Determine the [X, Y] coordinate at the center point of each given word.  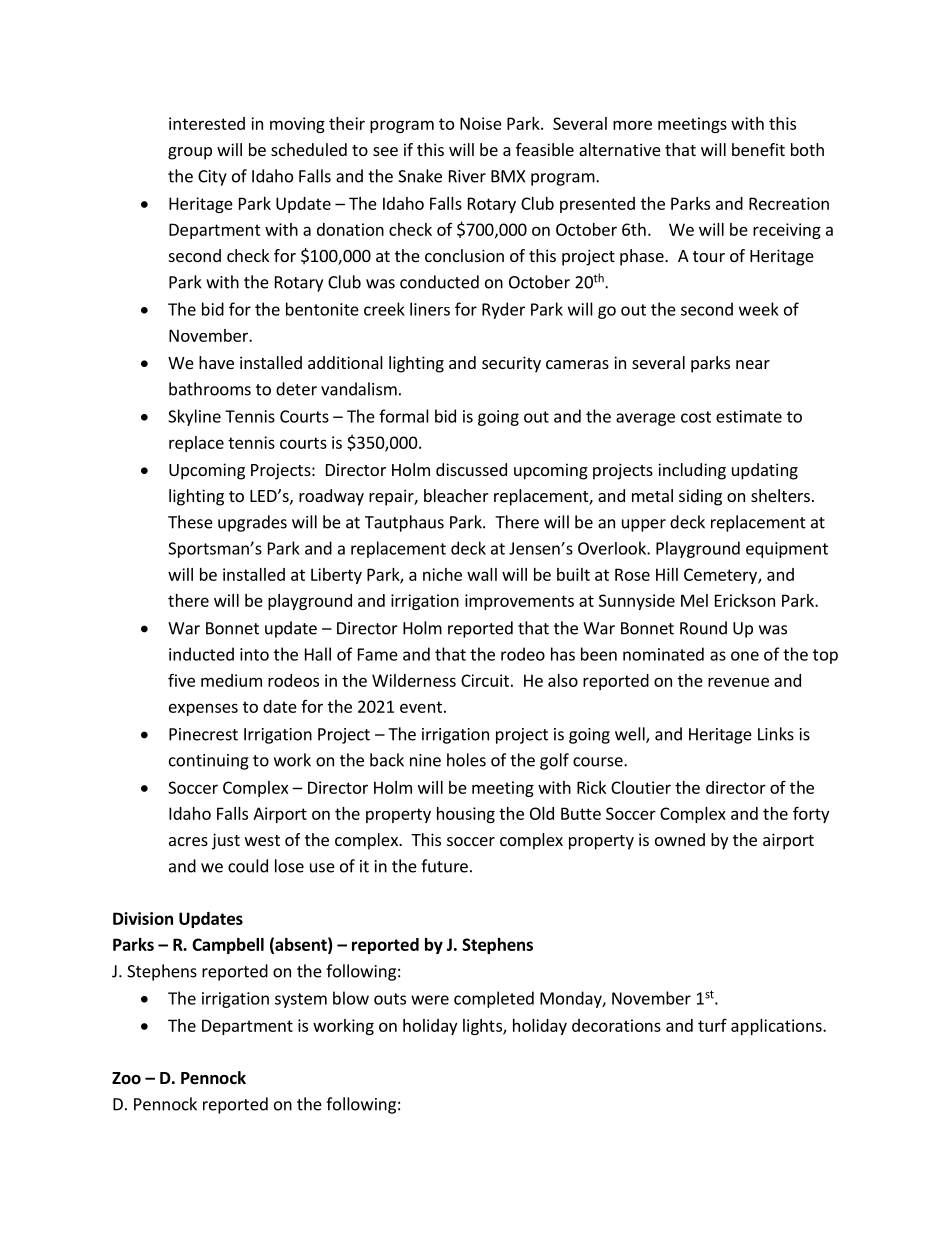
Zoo [126, 1078]
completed [494, 999]
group [190, 153]
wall [482, 574]
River [467, 176]
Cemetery [721, 576]
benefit [758, 149]
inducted [201, 654]
